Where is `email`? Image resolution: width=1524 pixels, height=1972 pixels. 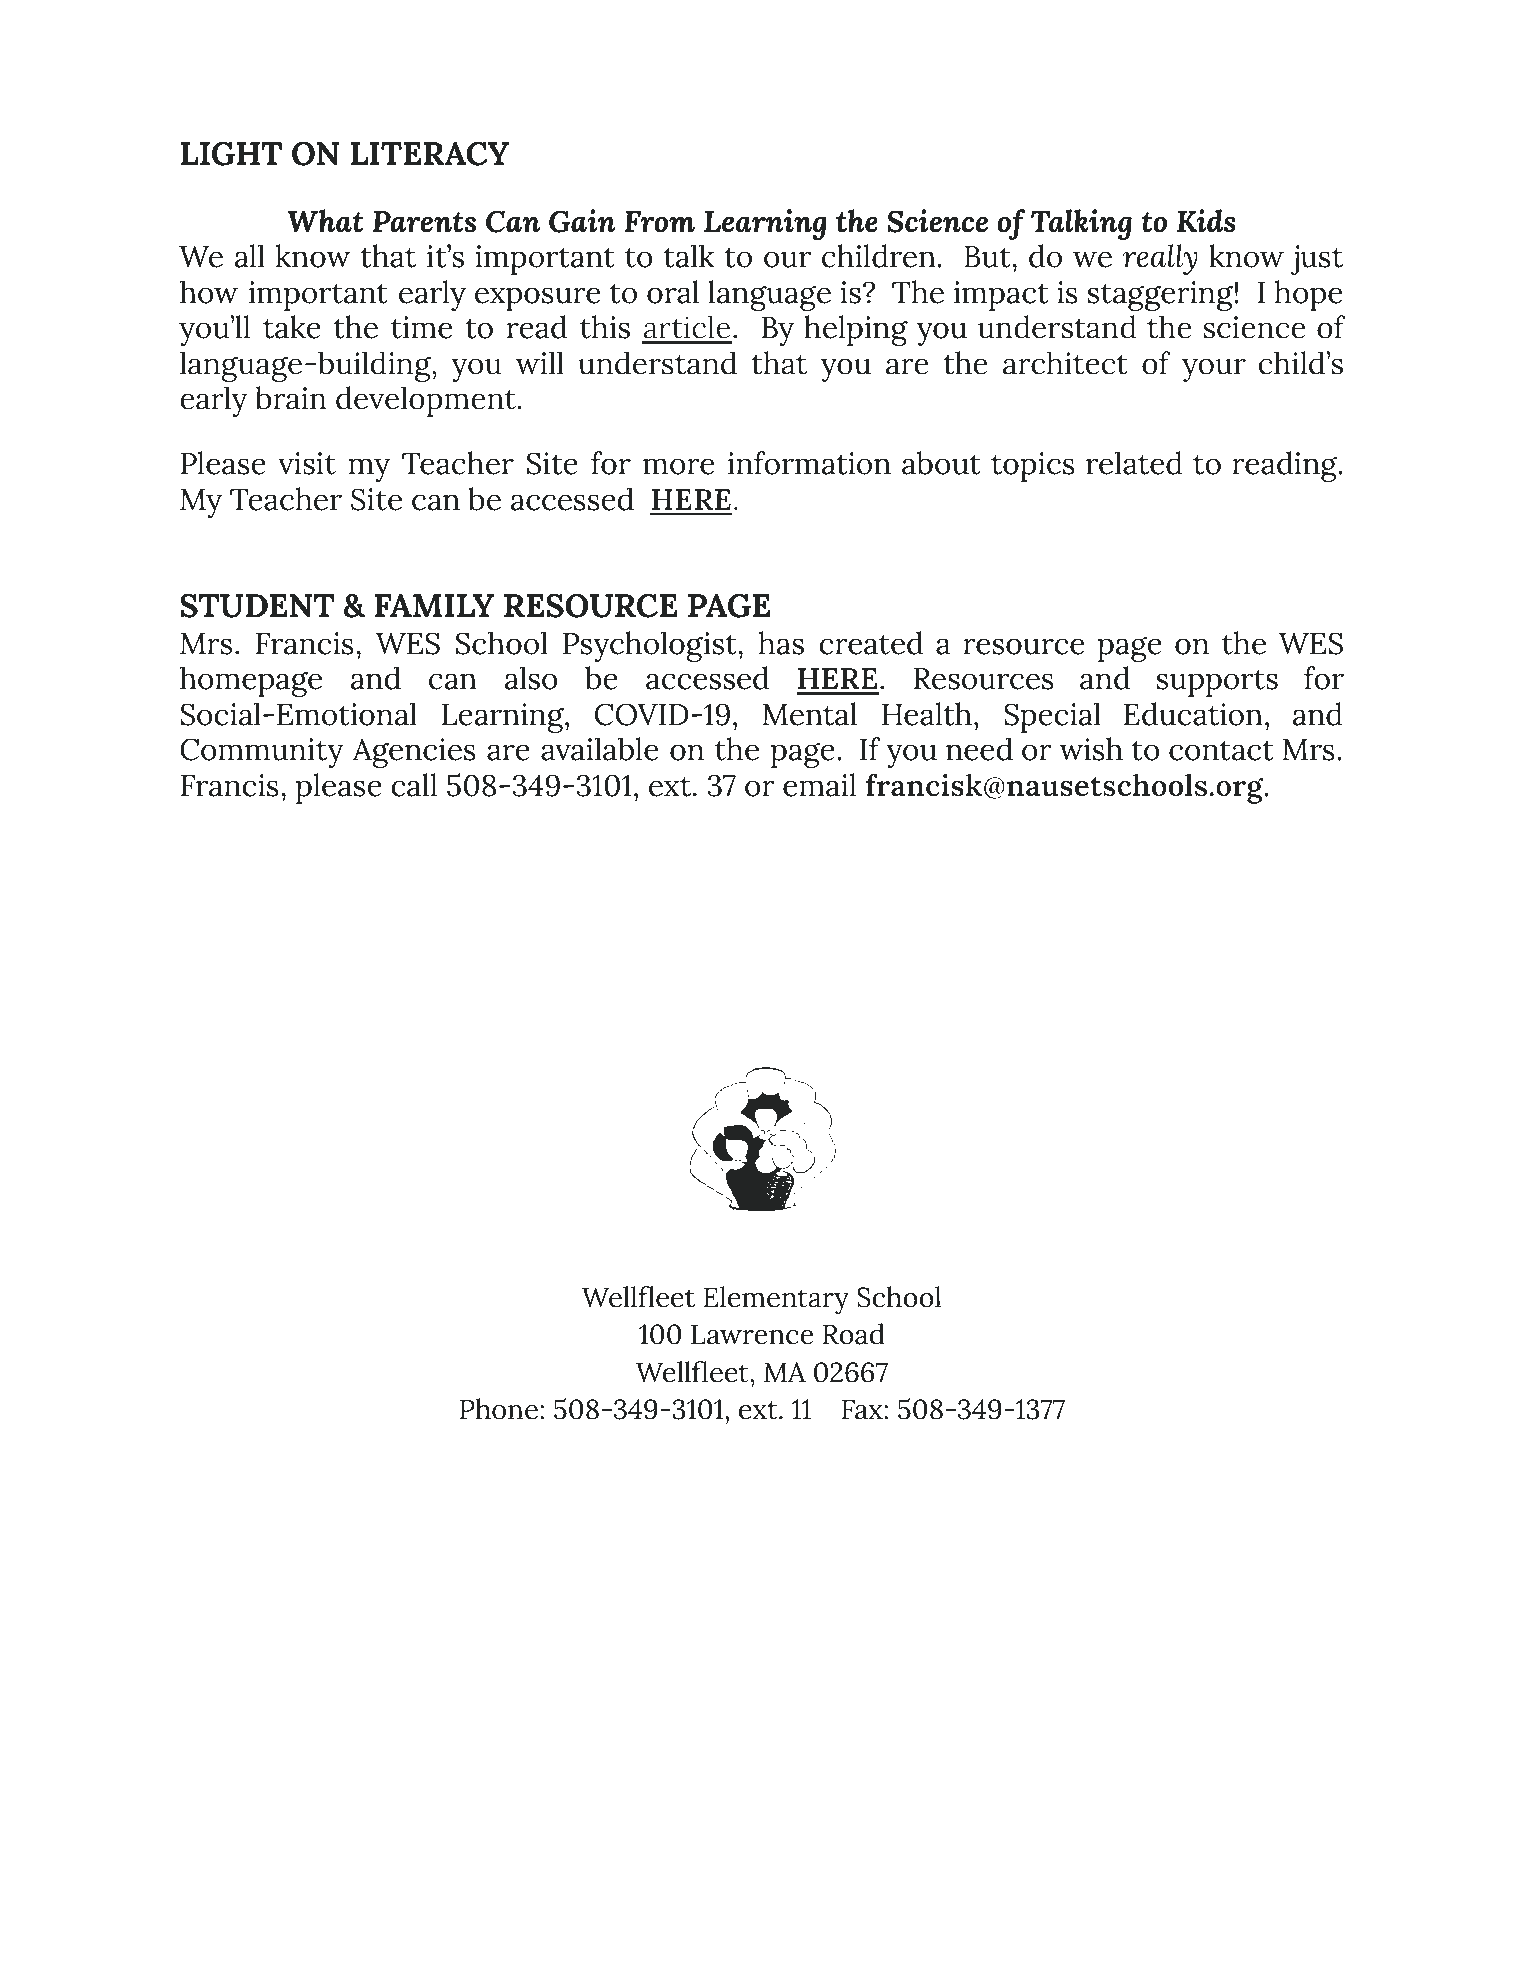
email is located at coordinates (819, 785).
